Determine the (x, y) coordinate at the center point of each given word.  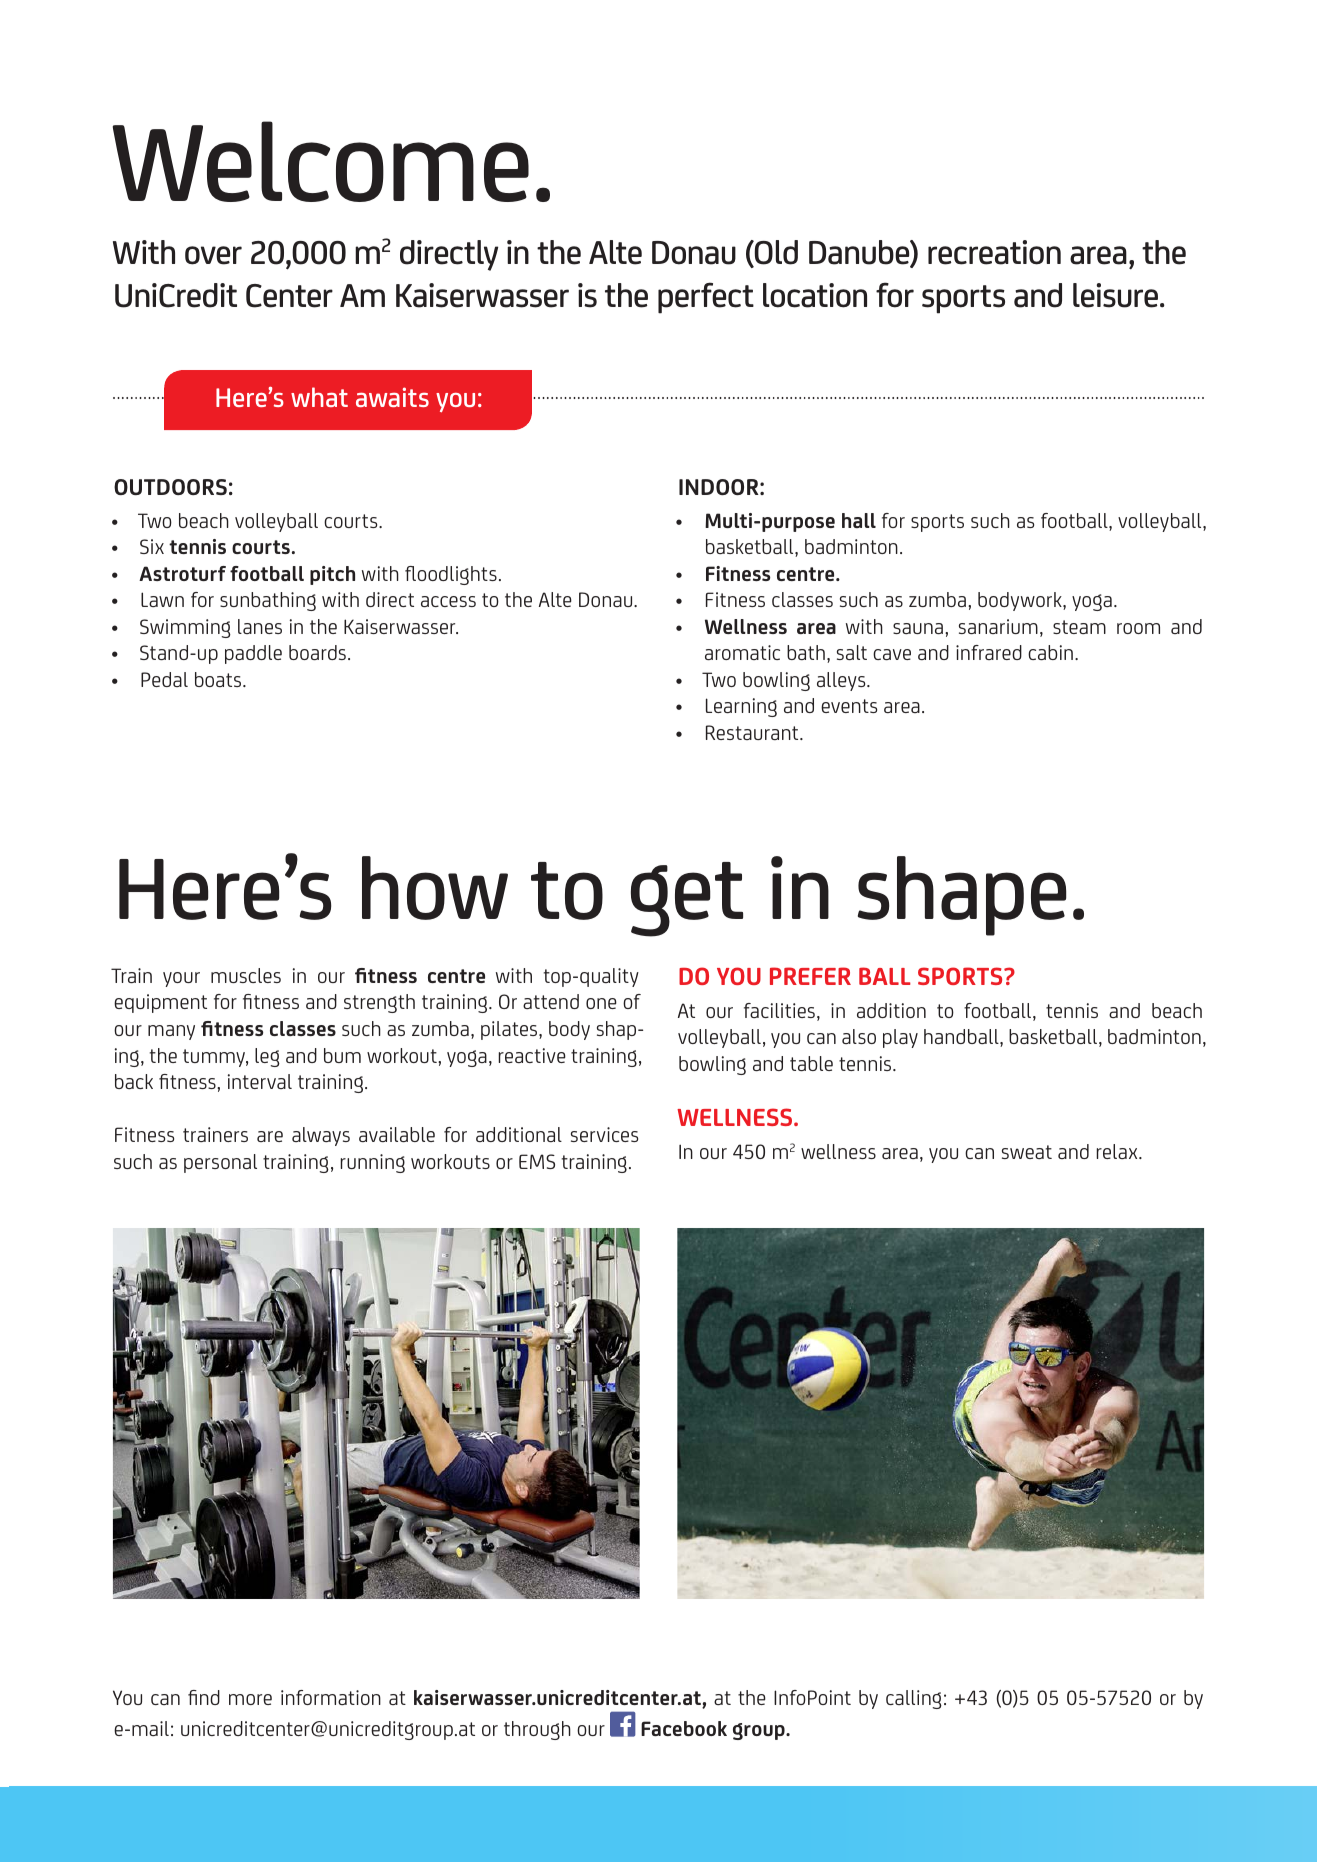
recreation (994, 252)
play (900, 1038)
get (687, 899)
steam (1079, 627)
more (250, 1699)
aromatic (742, 652)
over (213, 255)
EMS (537, 1161)
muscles (246, 975)
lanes (260, 626)
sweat (1027, 1152)
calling (914, 1699)
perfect (706, 298)
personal (220, 1163)
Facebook (684, 1728)
